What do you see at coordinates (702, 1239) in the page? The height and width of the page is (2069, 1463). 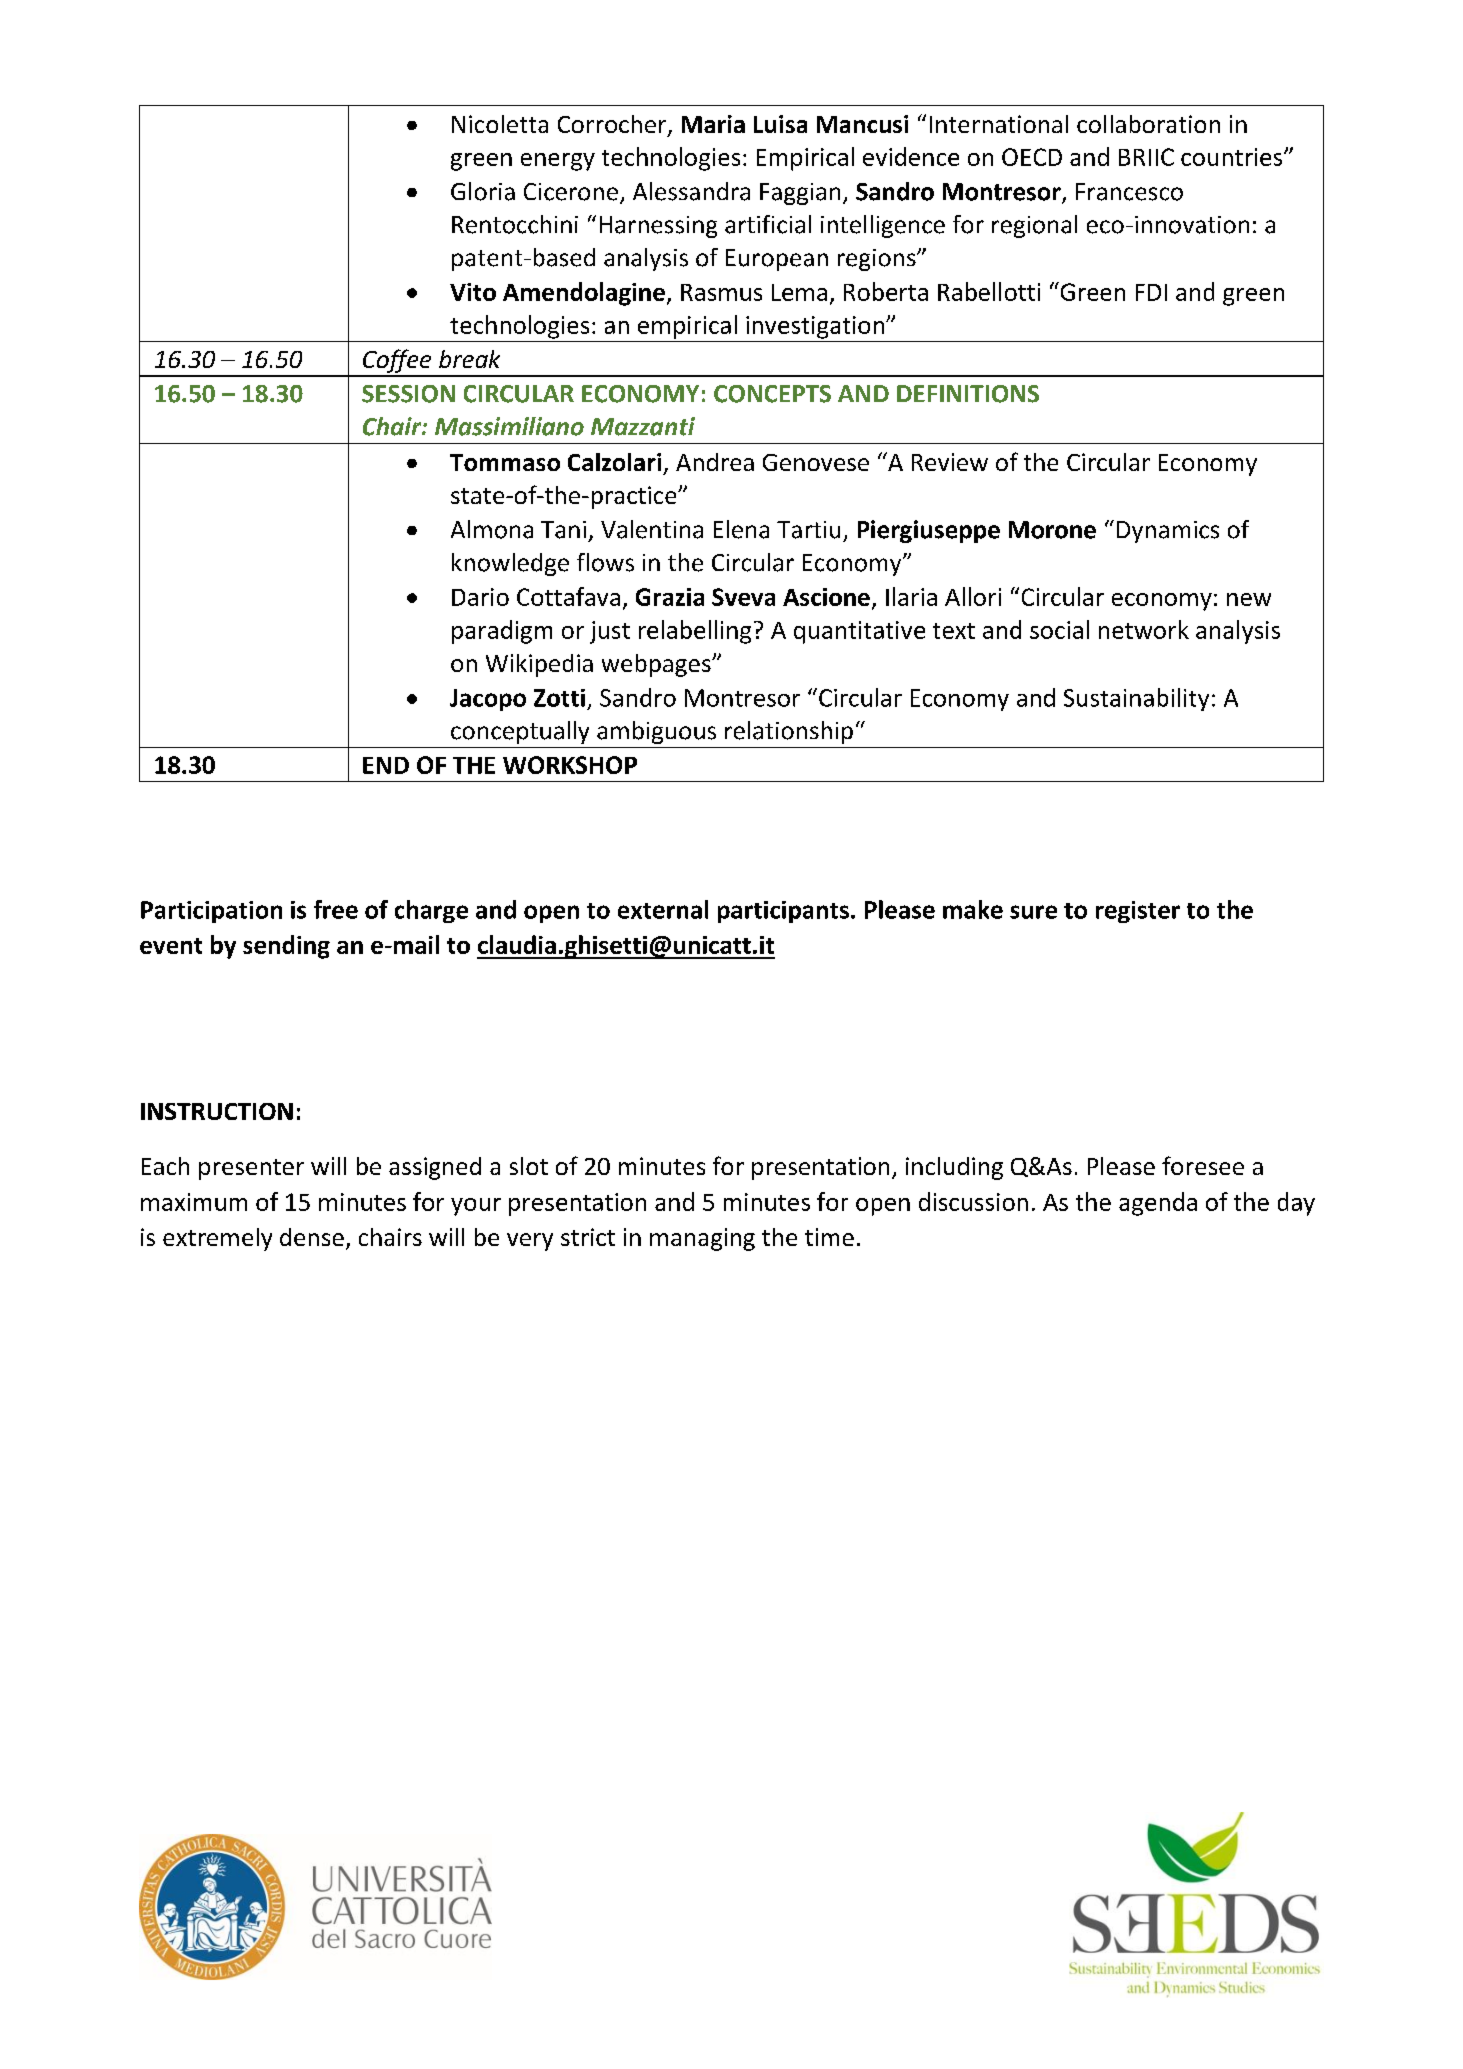 I see `managing` at bounding box center [702, 1239].
